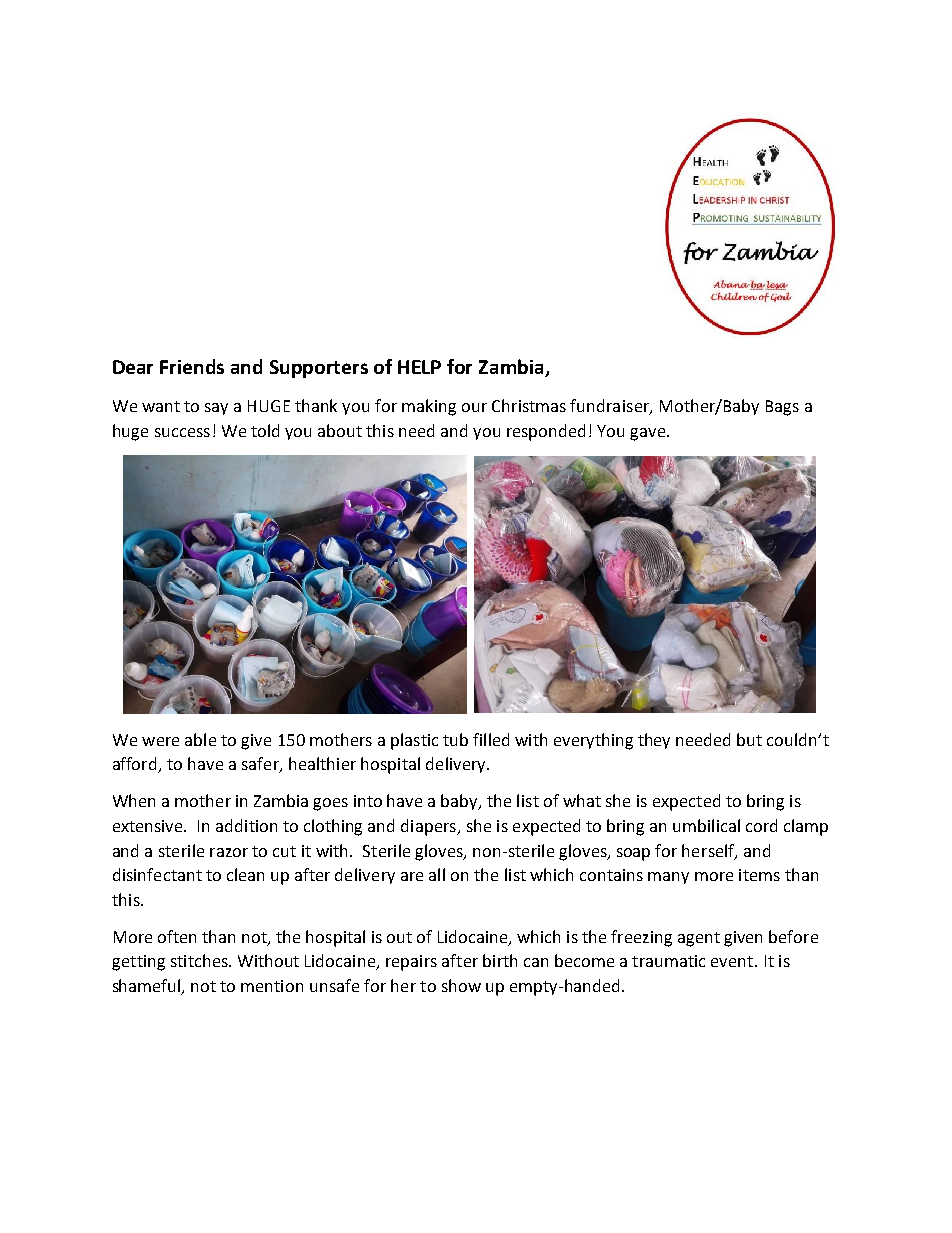 The width and height of the screenshot is (952, 1233). I want to click on birth, so click(500, 960).
